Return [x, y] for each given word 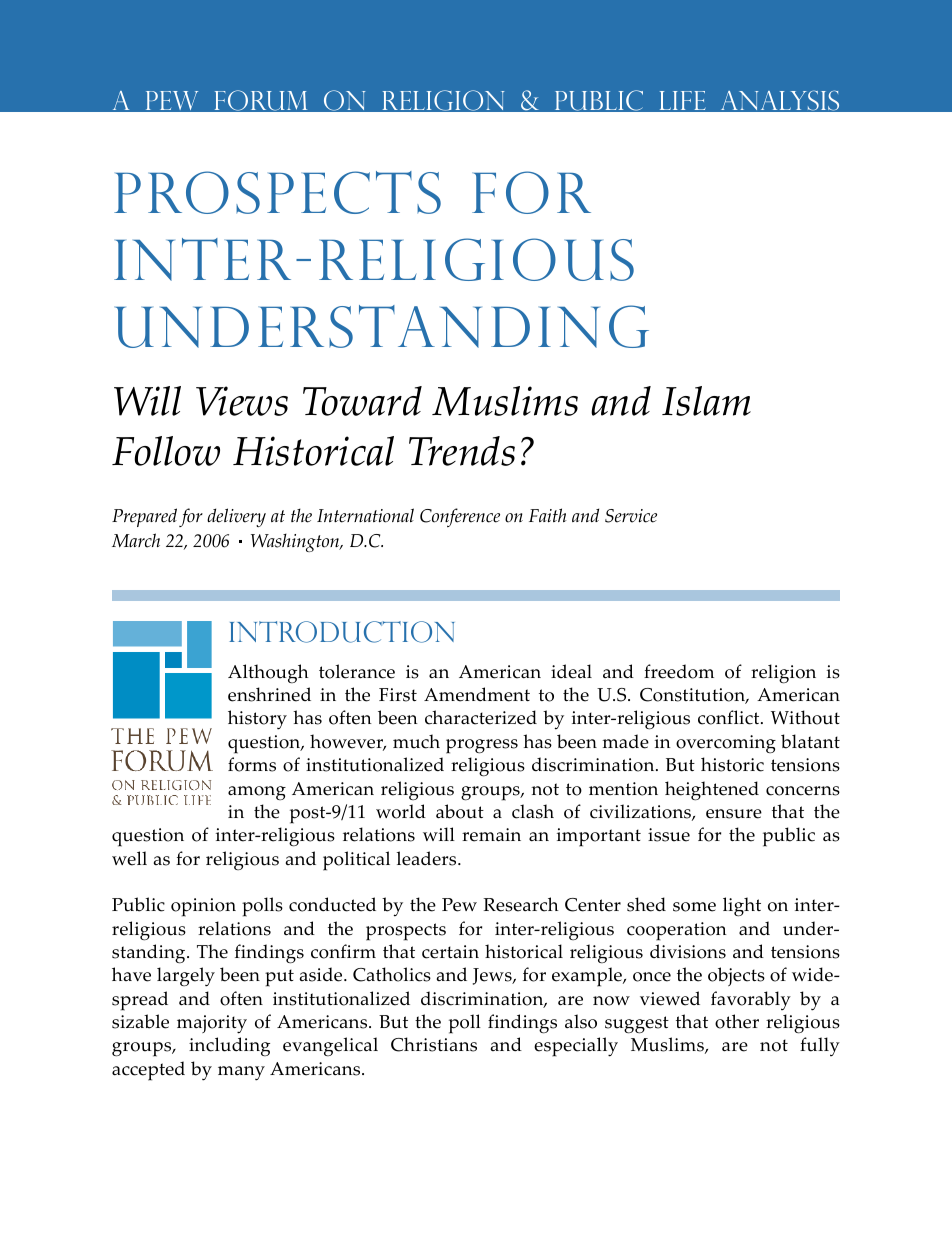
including [229, 1047]
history [257, 720]
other [737, 1021]
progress [482, 746]
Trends [462, 451]
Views [242, 401]
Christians [434, 1044]
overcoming [726, 744]
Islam [706, 401]
